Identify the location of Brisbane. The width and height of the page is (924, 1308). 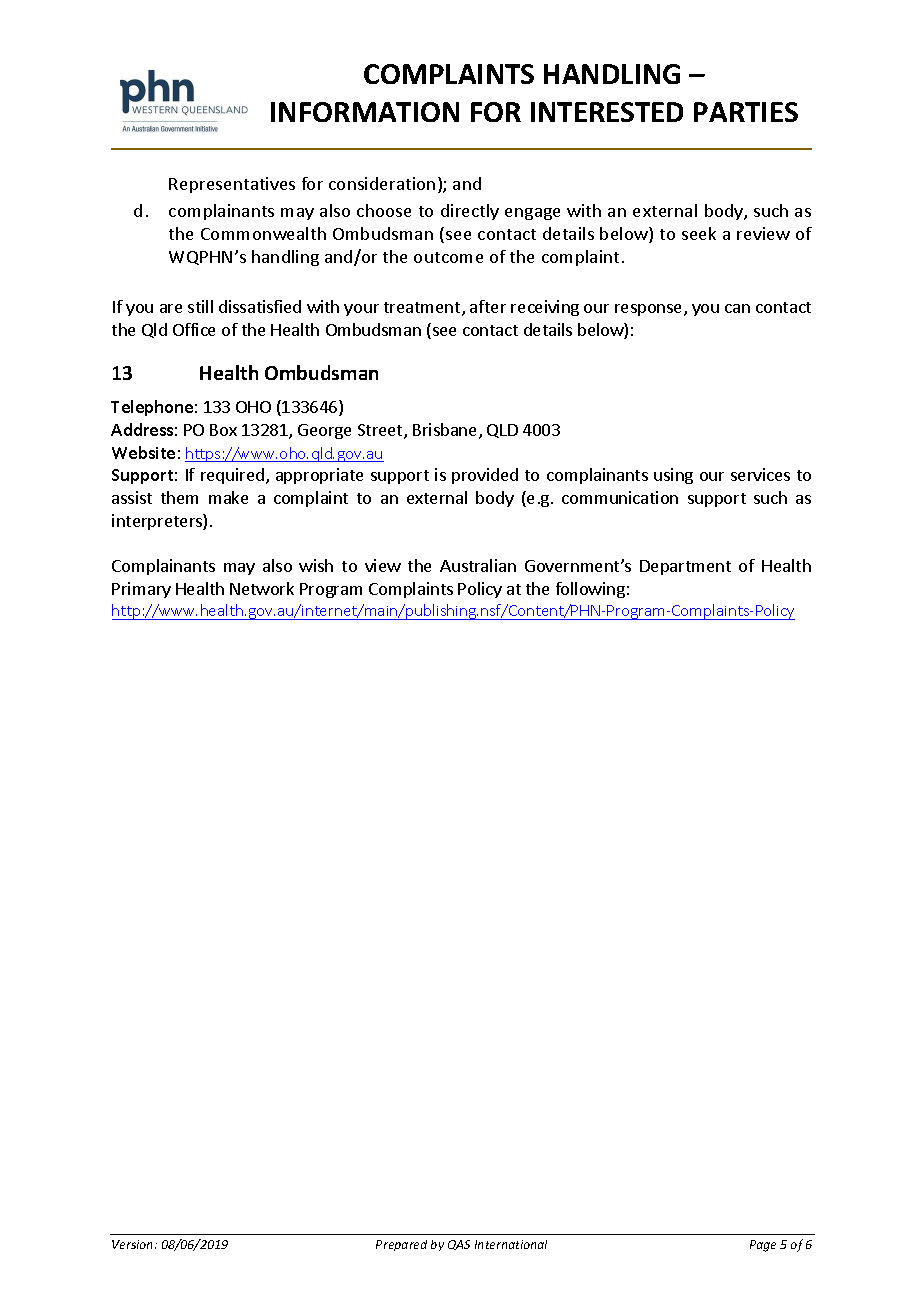
(446, 431).
